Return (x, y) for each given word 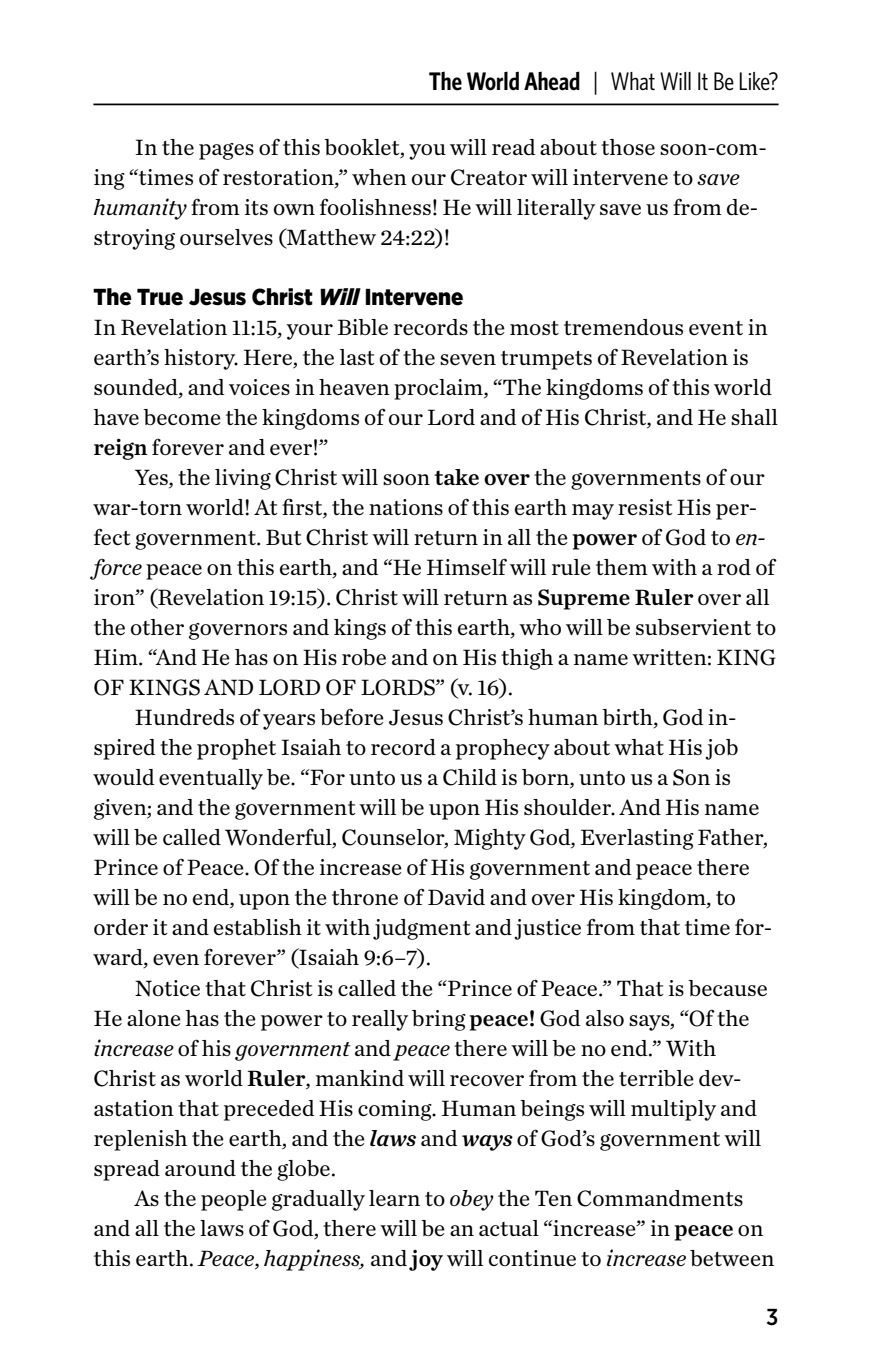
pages (226, 151)
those (628, 147)
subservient (693, 627)
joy (426, 1260)
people (234, 1200)
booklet (363, 147)
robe (364, 657)
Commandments (660, 1198)
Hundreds (184, 717)
